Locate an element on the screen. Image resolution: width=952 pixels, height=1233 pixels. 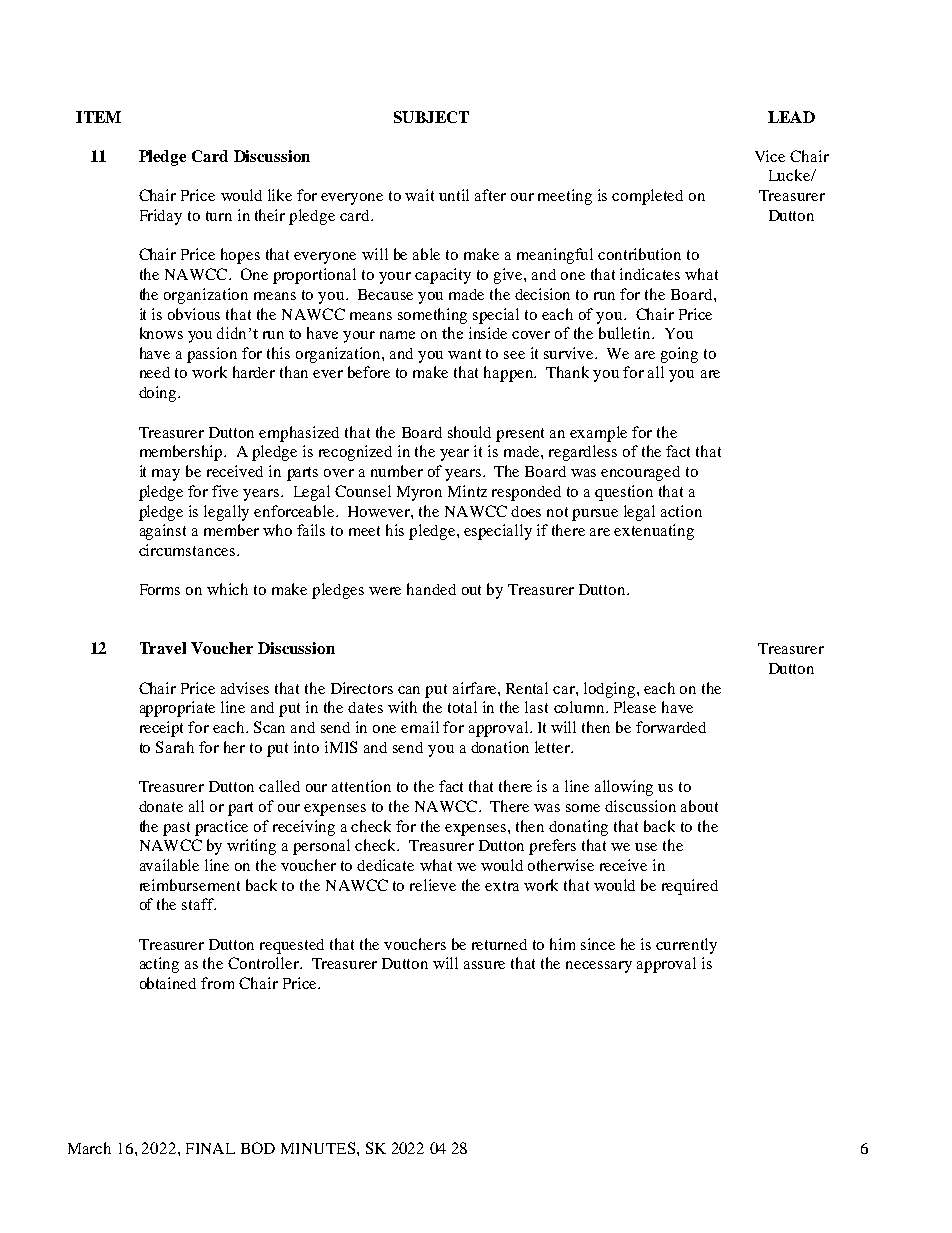
handed is located at coordinates (431, 589).
